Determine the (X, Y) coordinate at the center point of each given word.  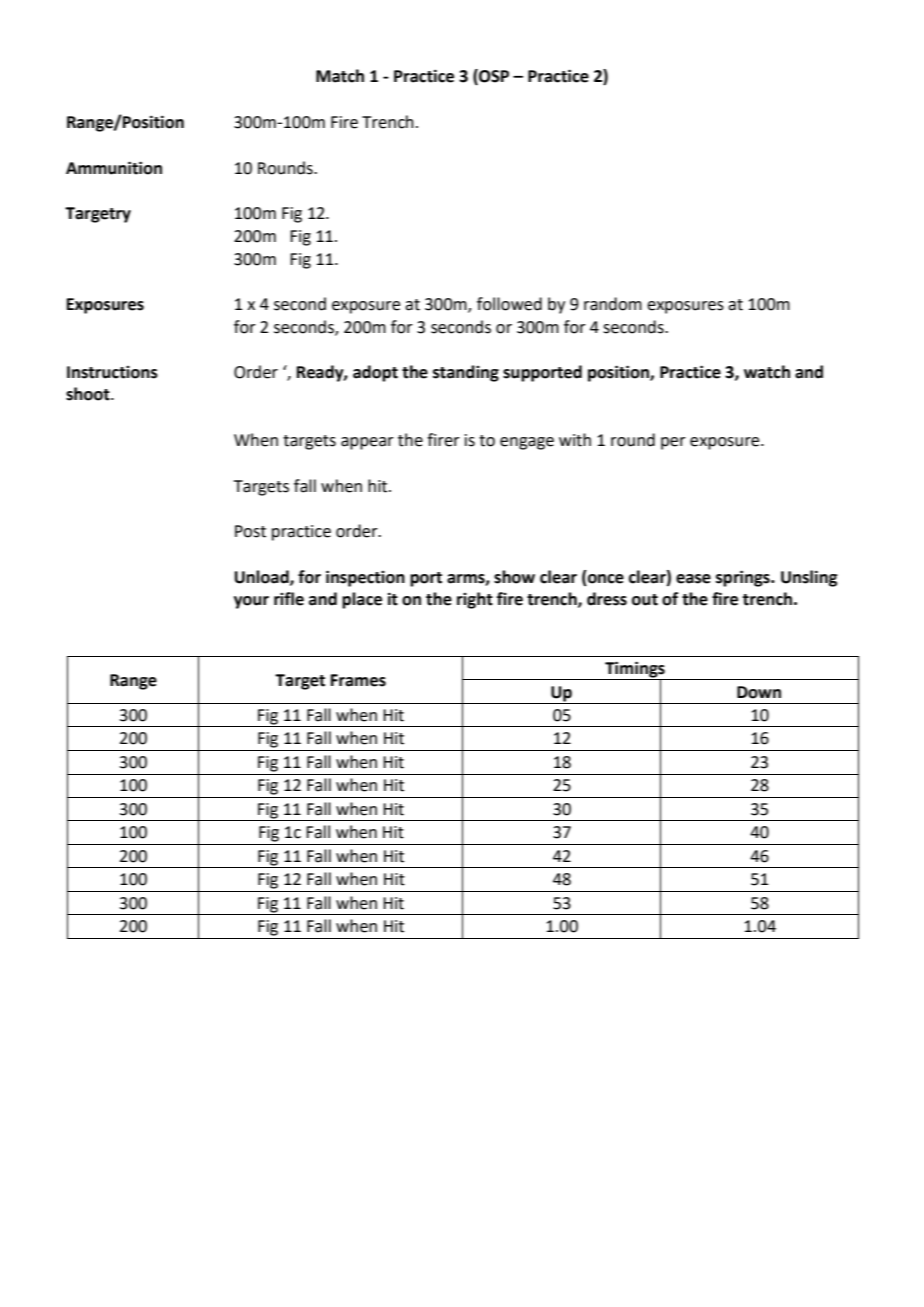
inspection (365, 578)
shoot (89, 394)
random (613, 304)
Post (250, 531)
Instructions (112, 372)
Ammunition (114, 168)
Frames (358, 680)
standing (466, 373)
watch (767, 372)
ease (693, 579)
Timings (635, 670)
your (251, 602)
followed (509, 304)
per (673, 443)
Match (340, 76)
